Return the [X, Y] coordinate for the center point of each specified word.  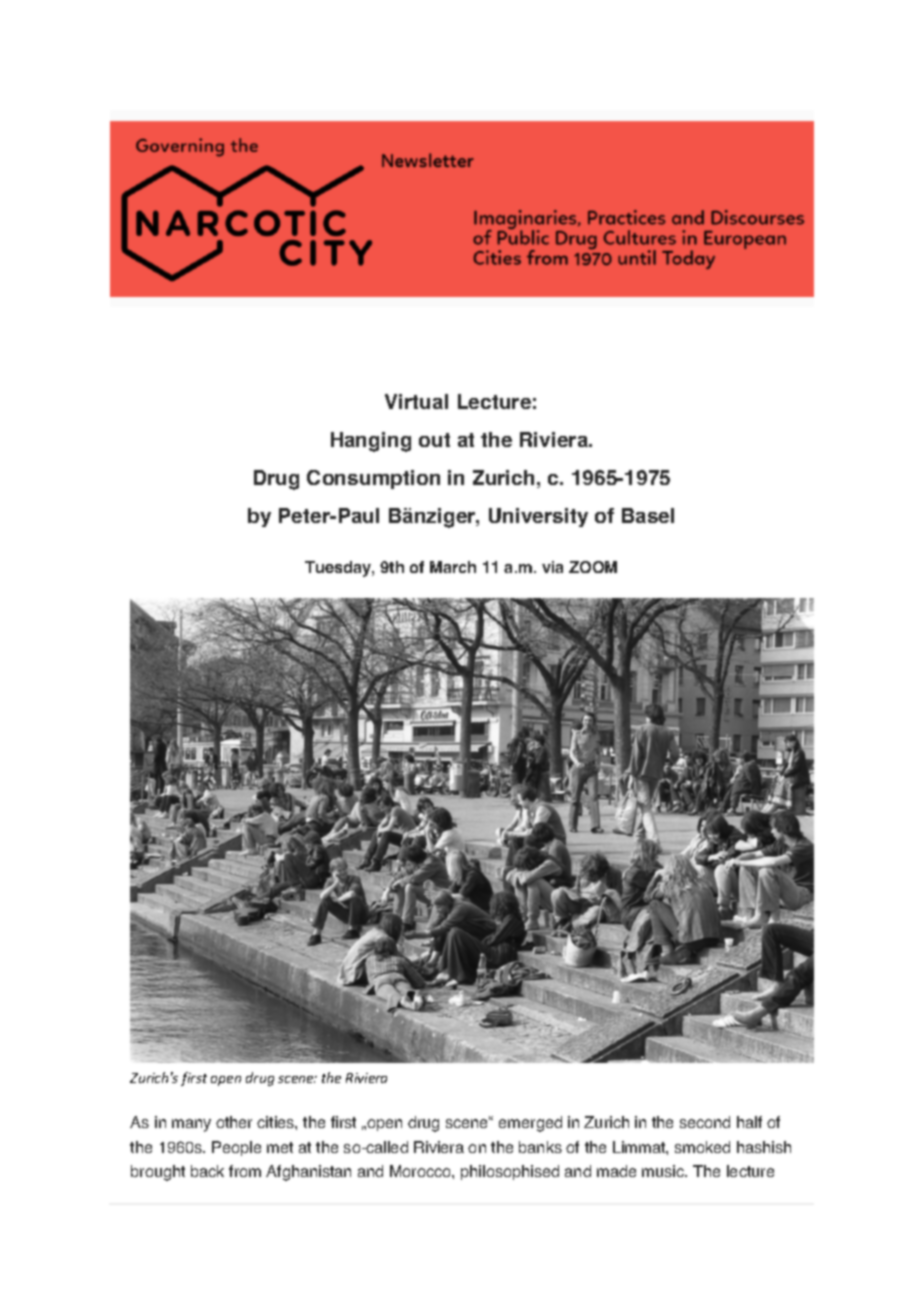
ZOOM [593, 567]
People [236, 1148]
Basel [648, 515]
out [434, 440]
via [552, 567]
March [453, 567]
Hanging [371, 442]
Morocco [421, 1171]
